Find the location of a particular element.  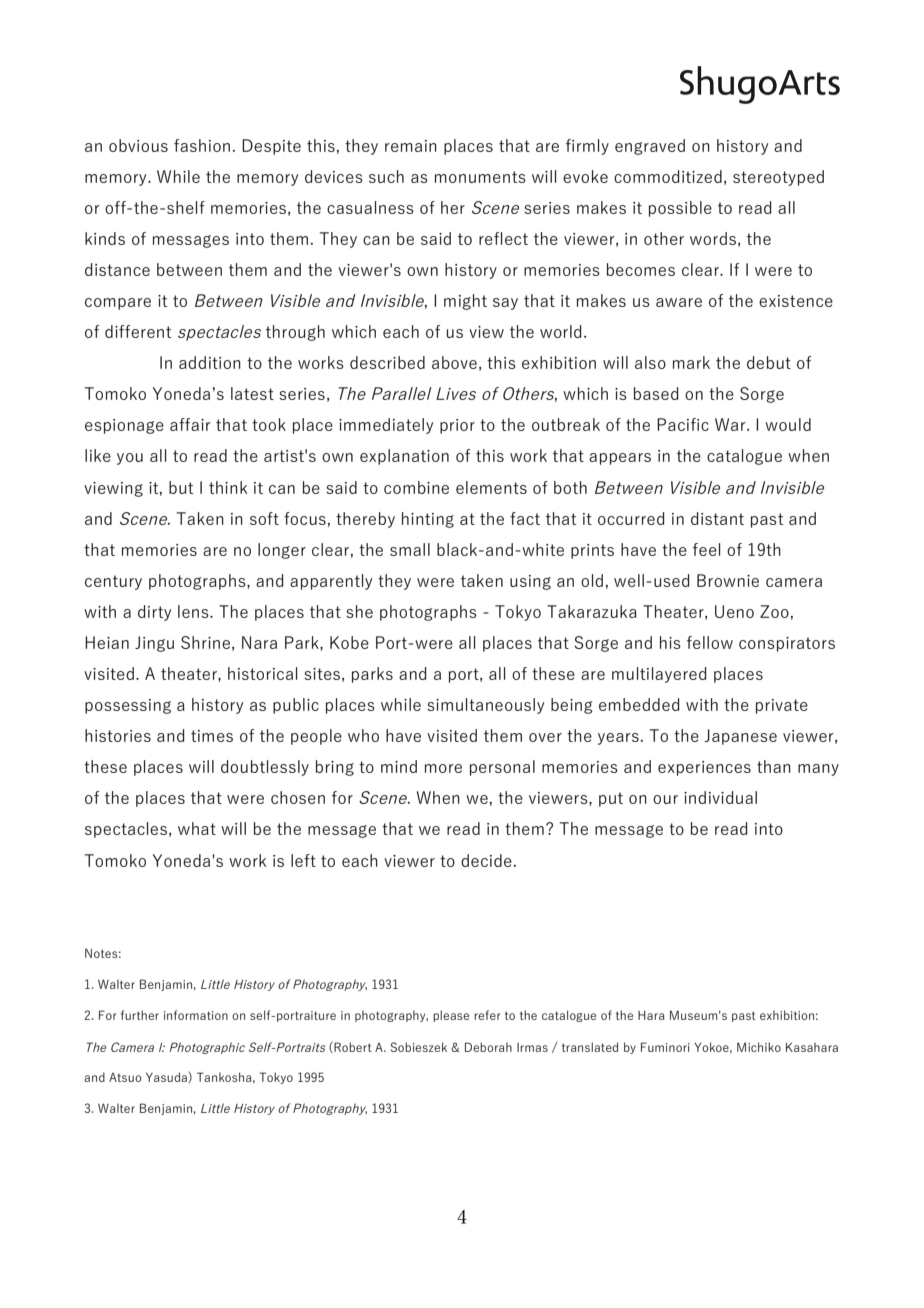

monuments is located at coordinates (480, 177).
